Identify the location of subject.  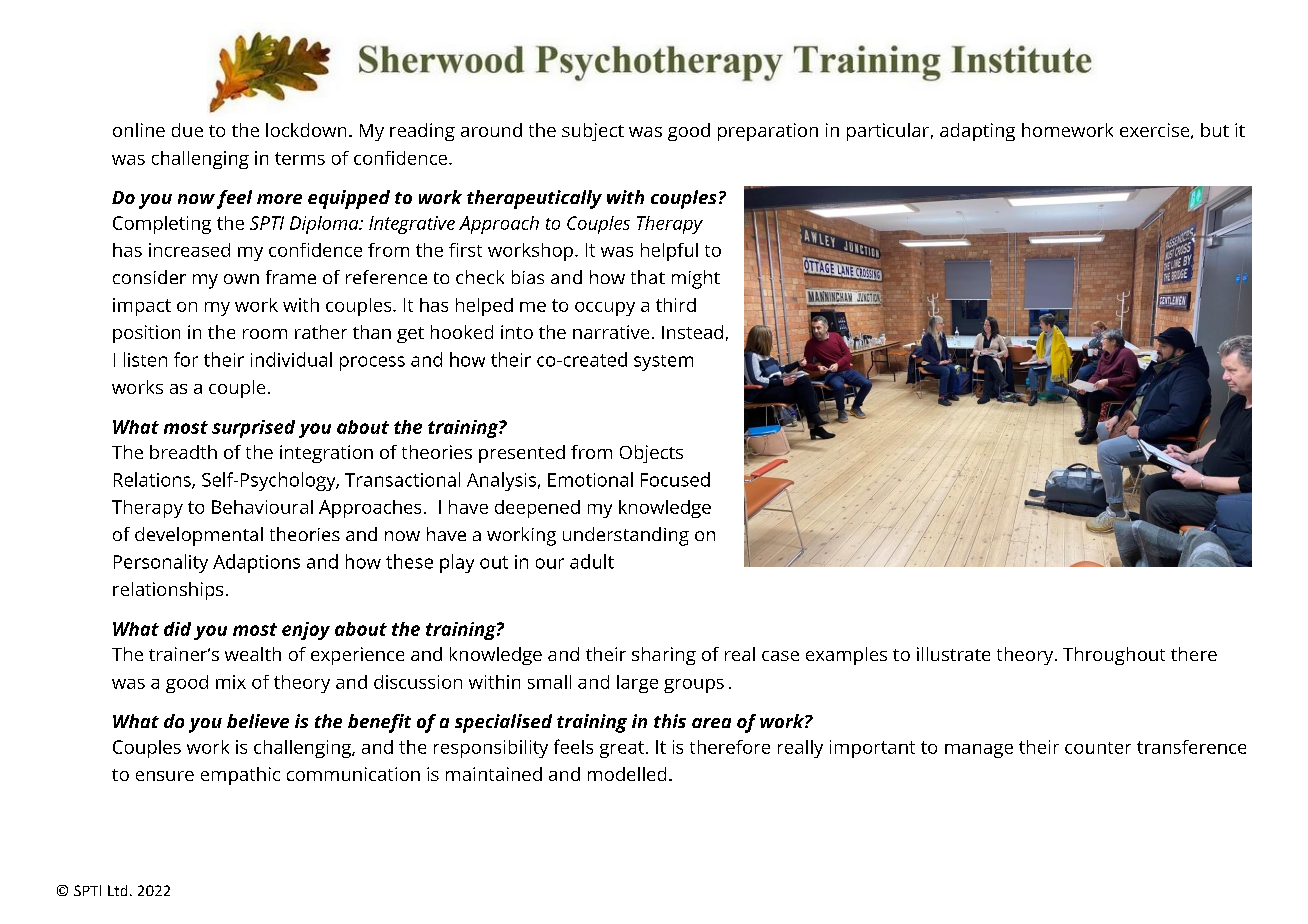
(593, 132).
